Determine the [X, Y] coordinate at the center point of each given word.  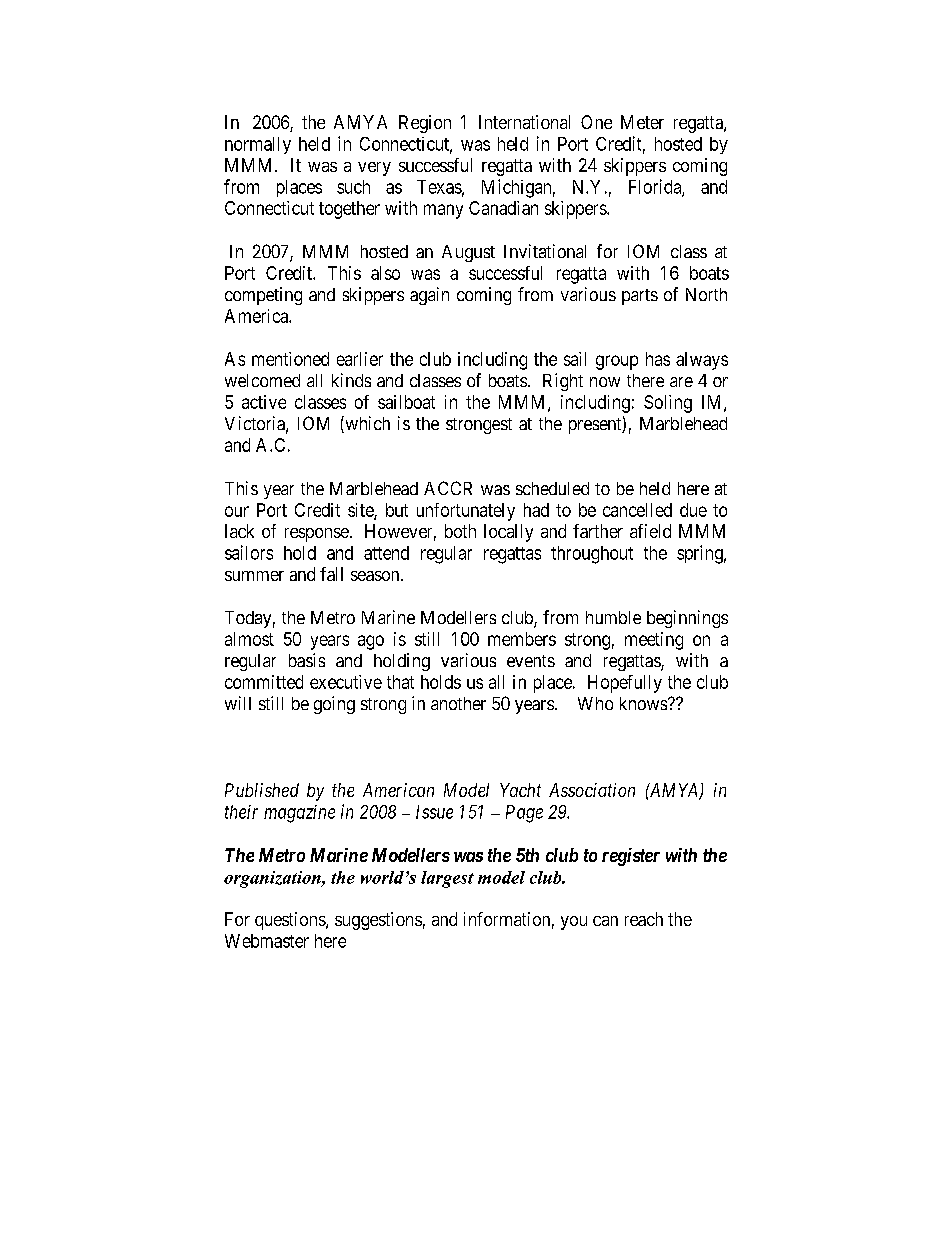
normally [258, 145]
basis [307, 660]
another [458, 703]
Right [563, 382]
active [264, 402]
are [681, 382]
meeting [654, 641]
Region [425, 124]
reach [644, 919]
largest [447, 879]
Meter [642, 122]
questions [291, 921]
